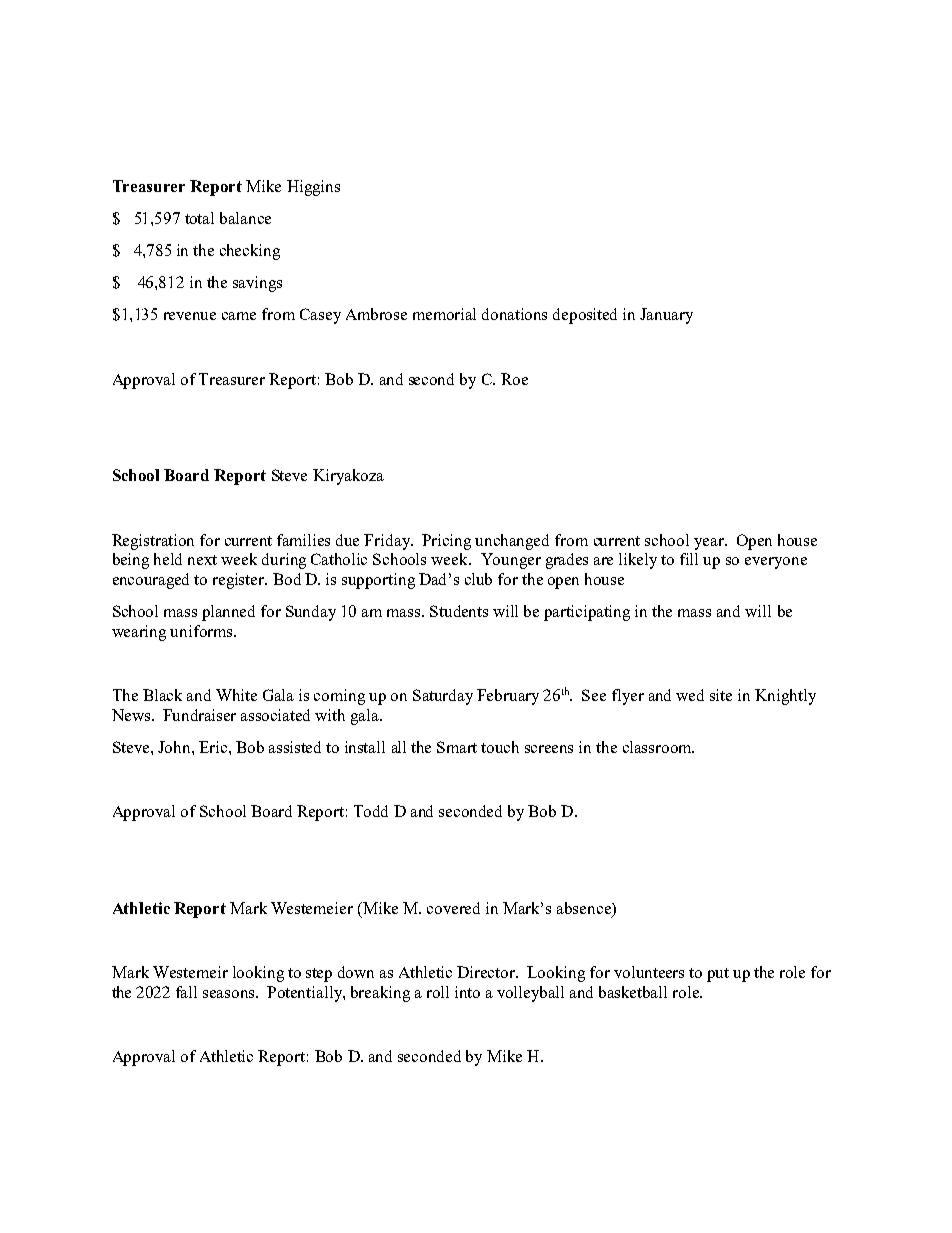 The height and width of the image is (1233, 952). I want to click on total, so click(199, 218).
